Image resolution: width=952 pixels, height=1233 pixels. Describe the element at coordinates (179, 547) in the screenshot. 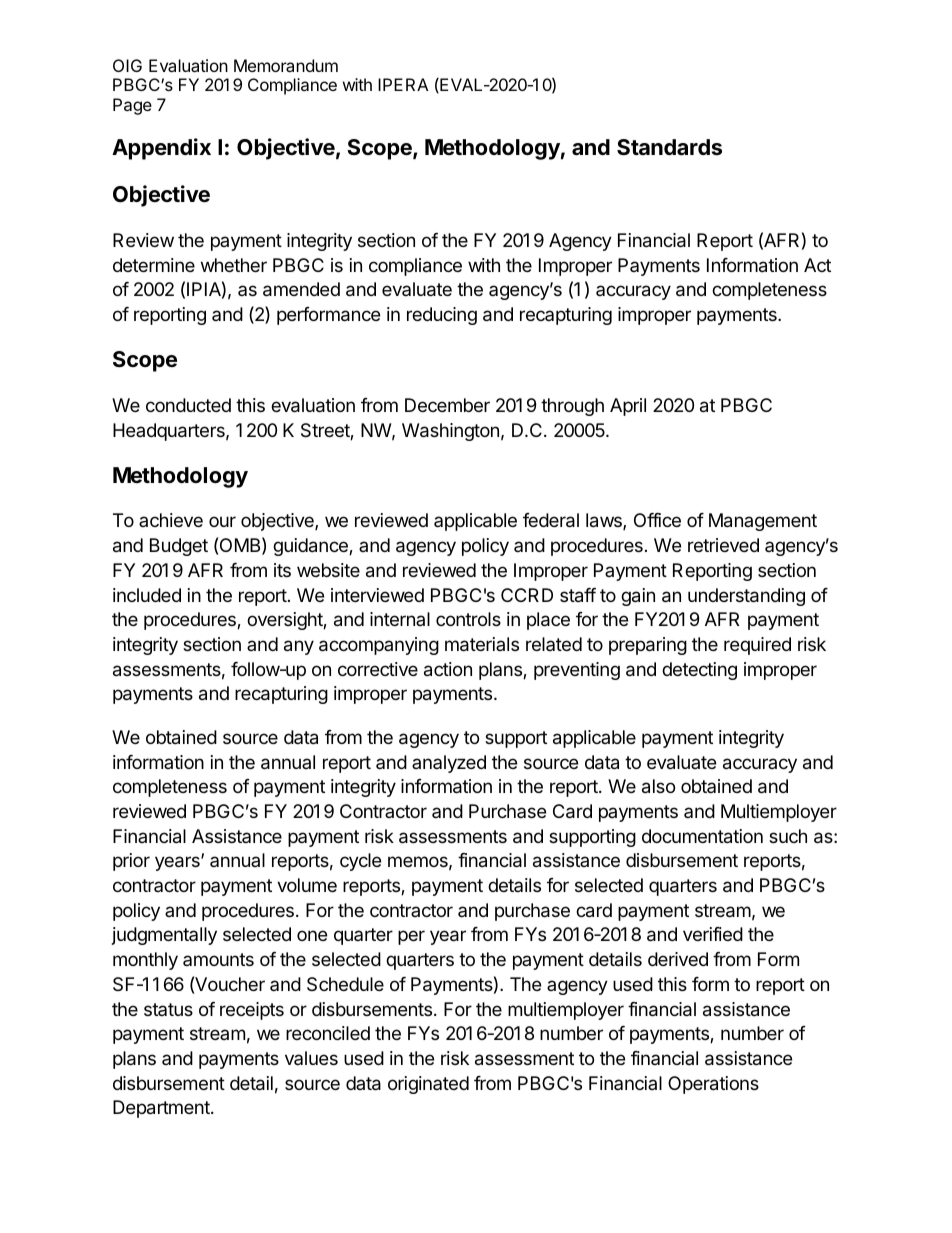

I see `Budget` at that location.
